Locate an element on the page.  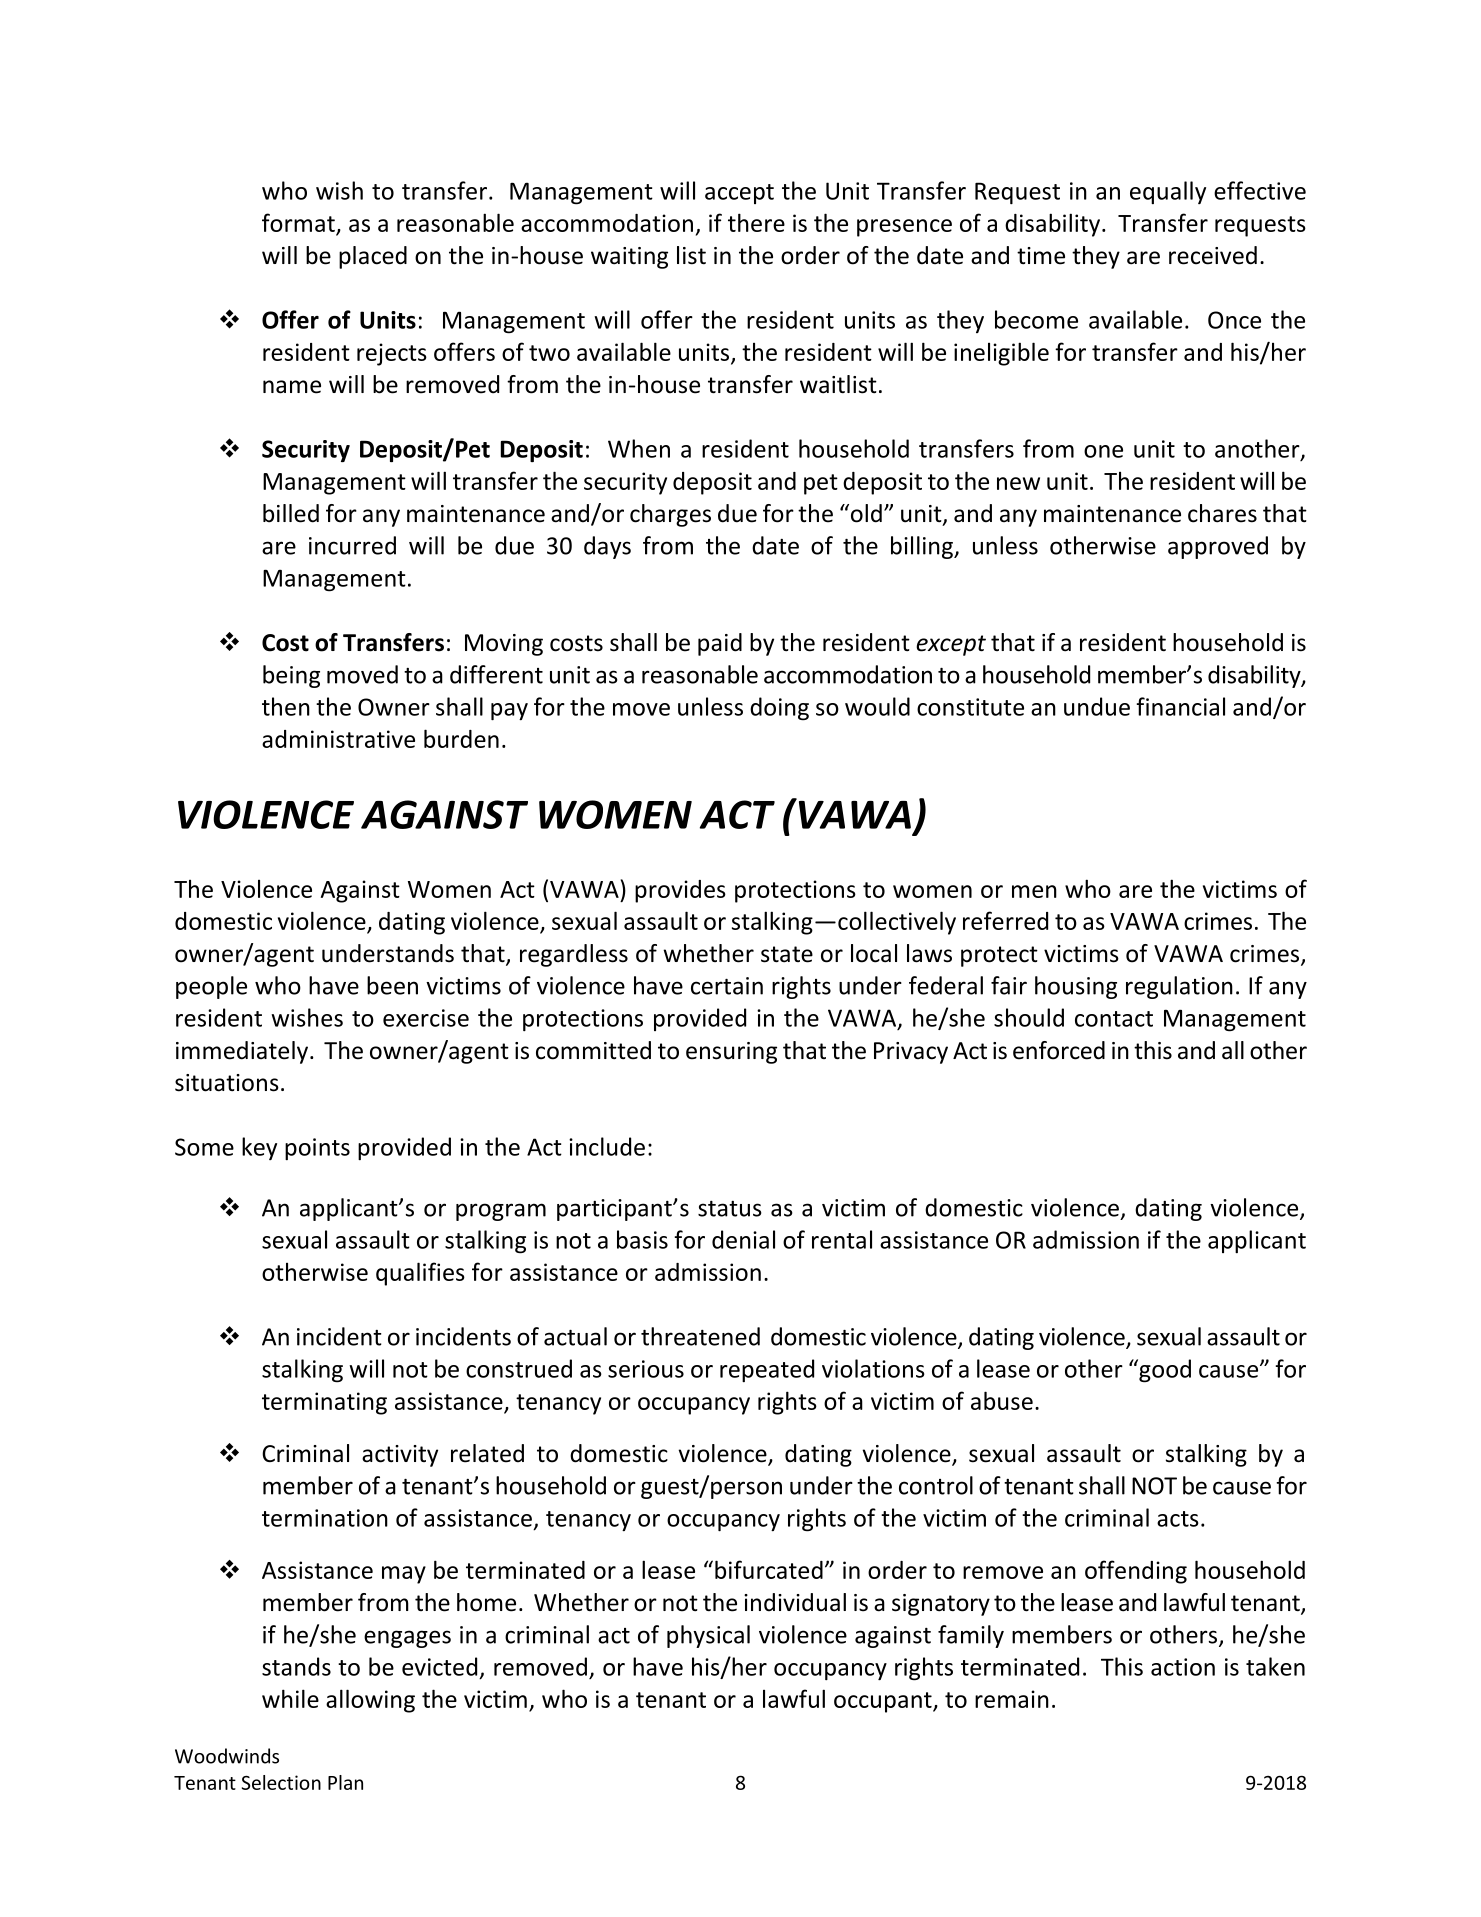
equally is located at coordinates (1168, 192).
